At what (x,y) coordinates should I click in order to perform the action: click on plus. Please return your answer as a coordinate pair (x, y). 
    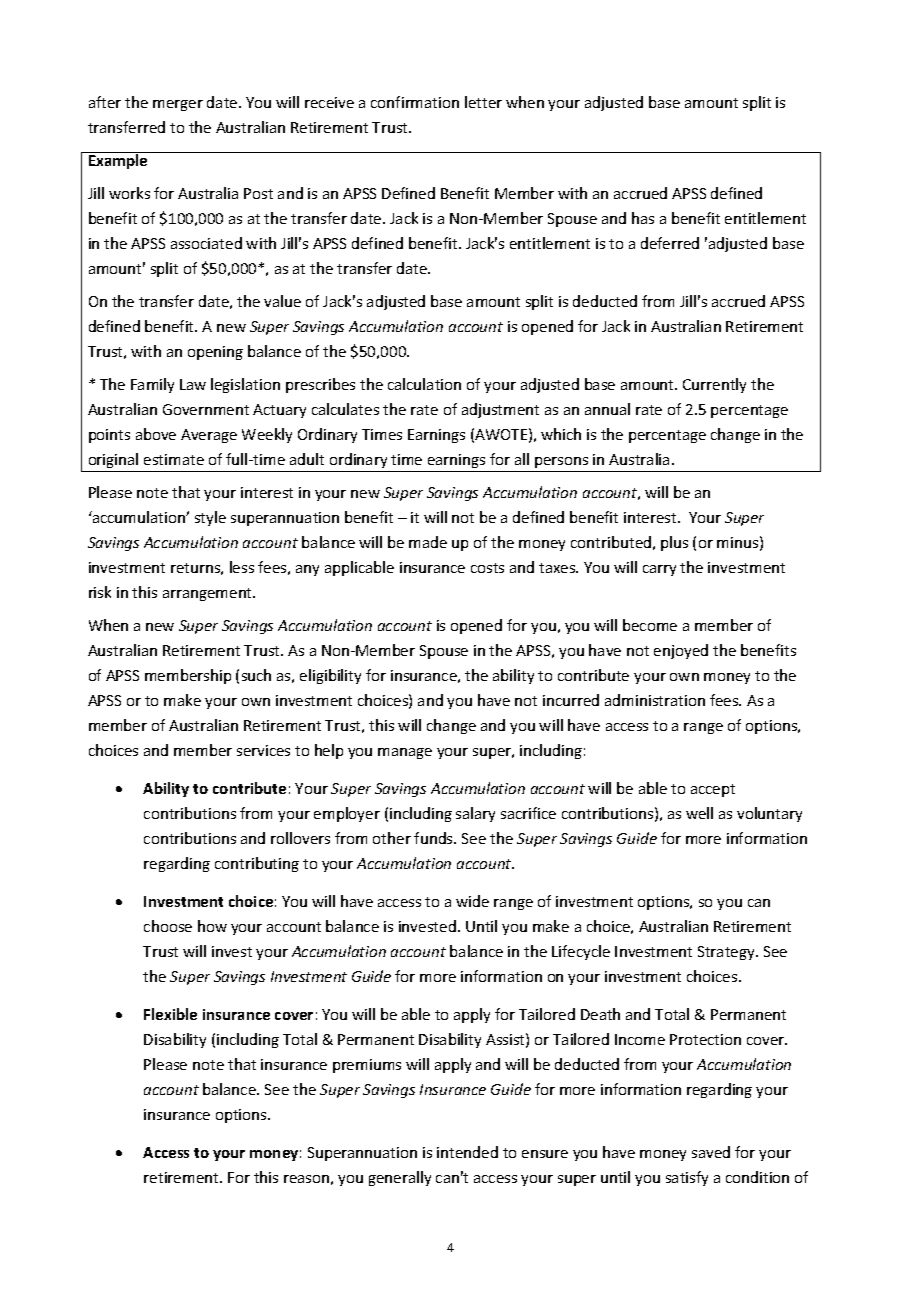
    Looking at the image, I should click on (674, 543).
